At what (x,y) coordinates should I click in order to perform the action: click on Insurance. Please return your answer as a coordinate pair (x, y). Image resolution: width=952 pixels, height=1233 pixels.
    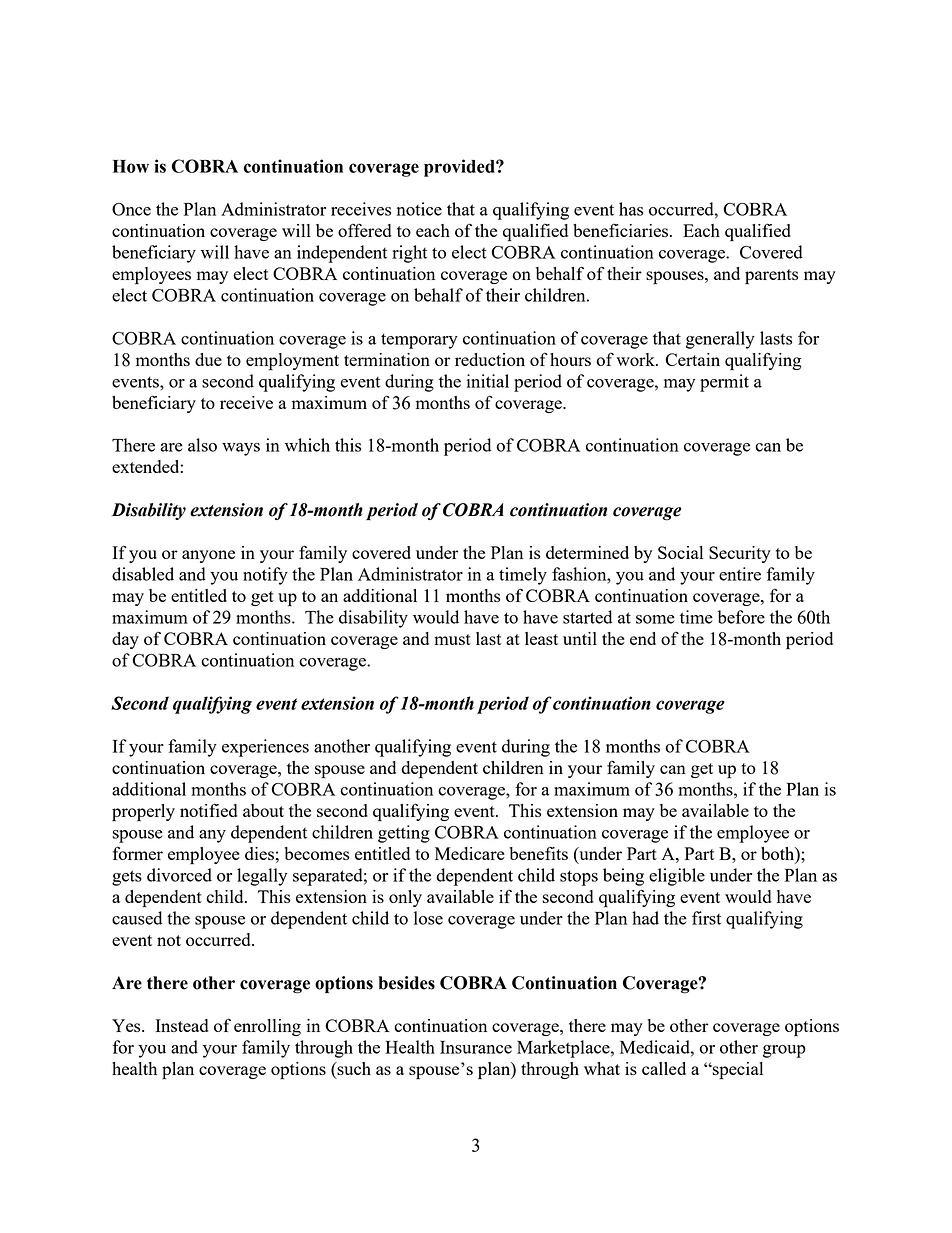
    Looking at the image, I should click on (476, 1047).
